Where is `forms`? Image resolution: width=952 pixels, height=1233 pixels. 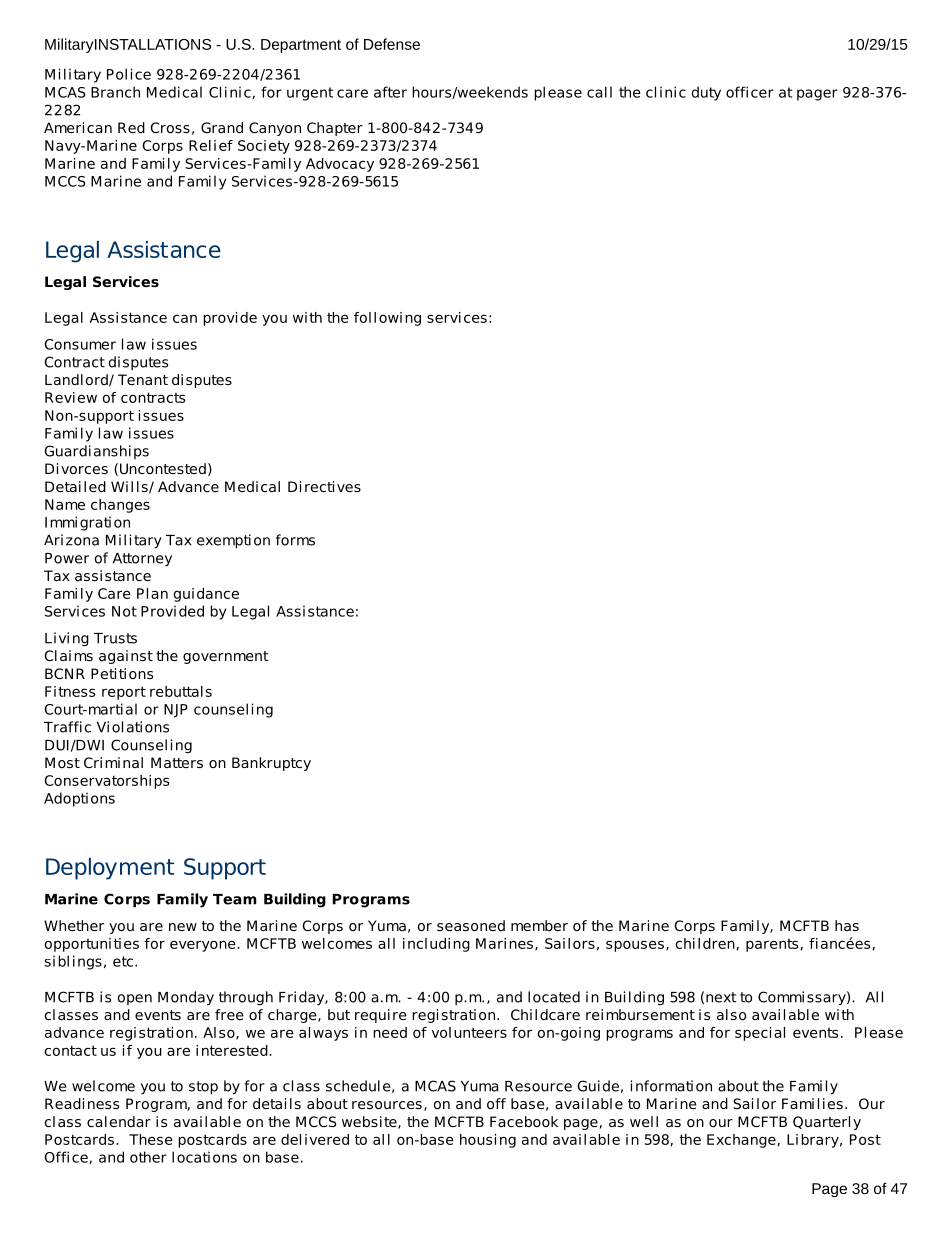 forms is located at coordinates (295, 540).
